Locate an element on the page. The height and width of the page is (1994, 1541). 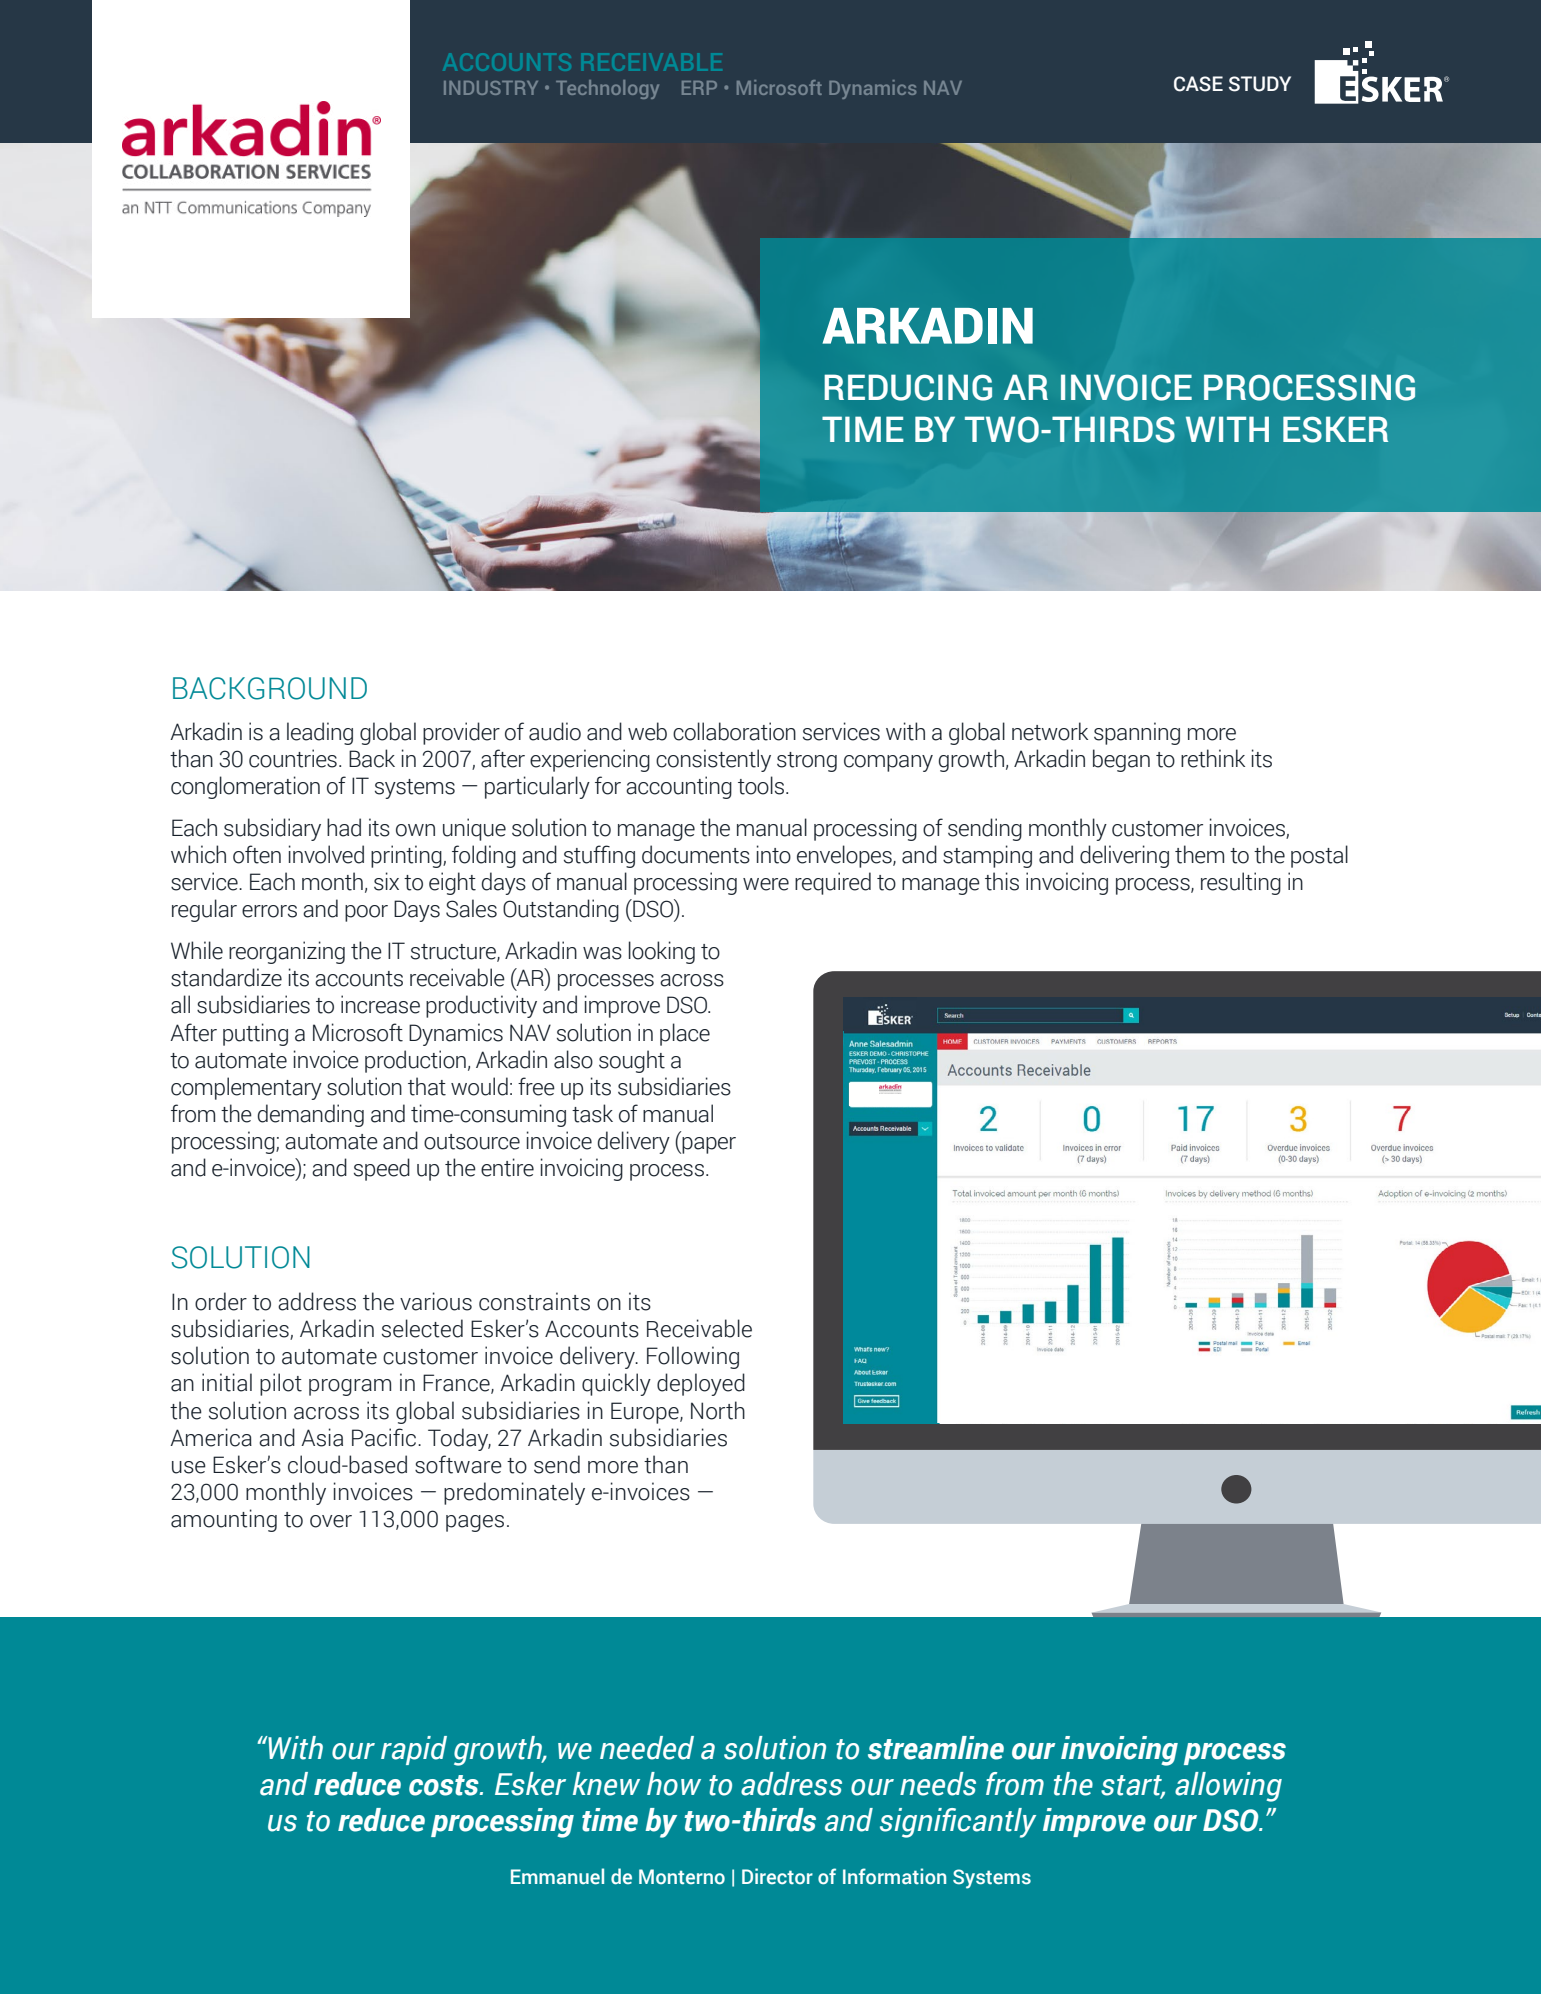
resulting is located at coordinates (1241, 883).
